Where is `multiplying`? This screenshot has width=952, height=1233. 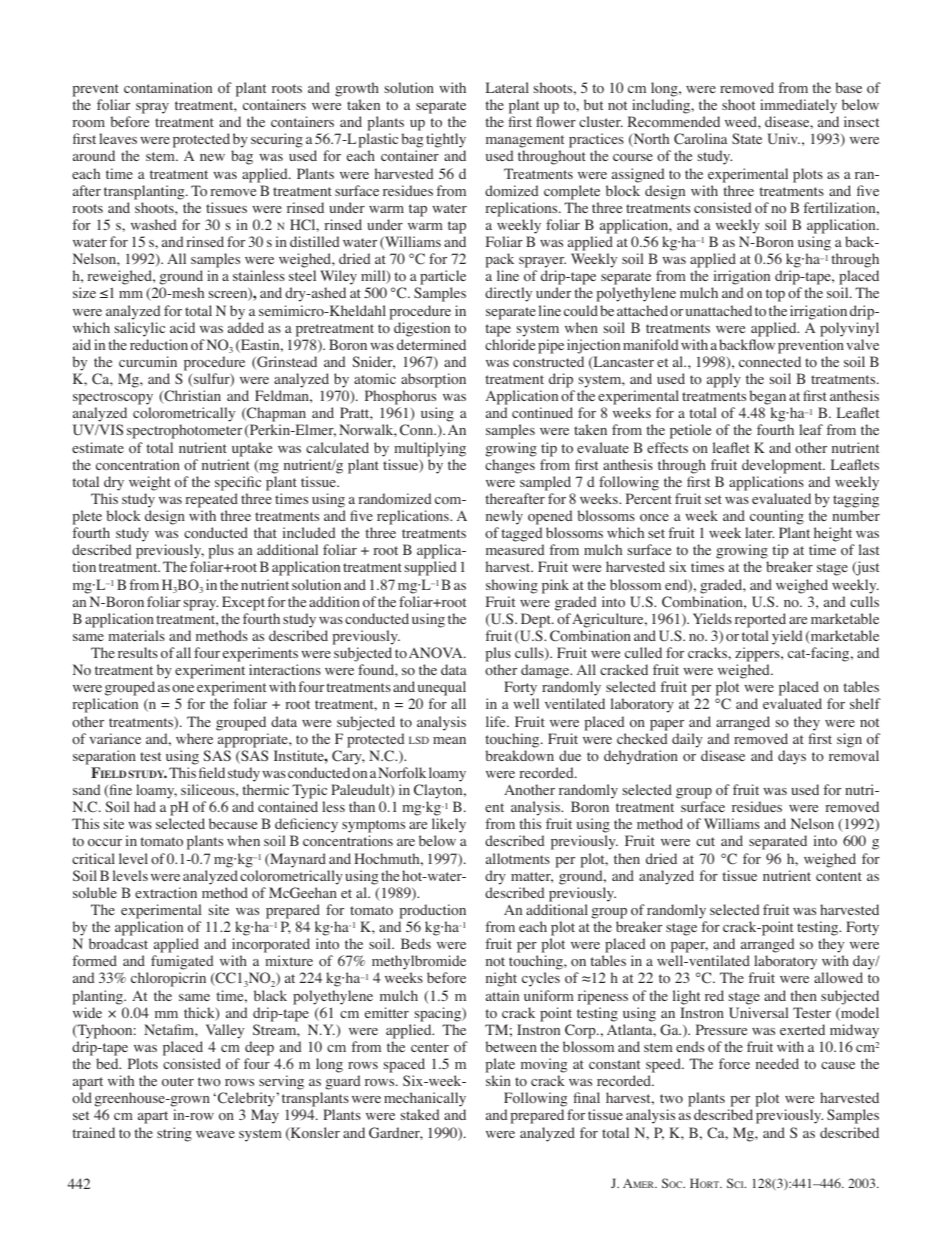 multiplying is located at coordinates (430, 449).
